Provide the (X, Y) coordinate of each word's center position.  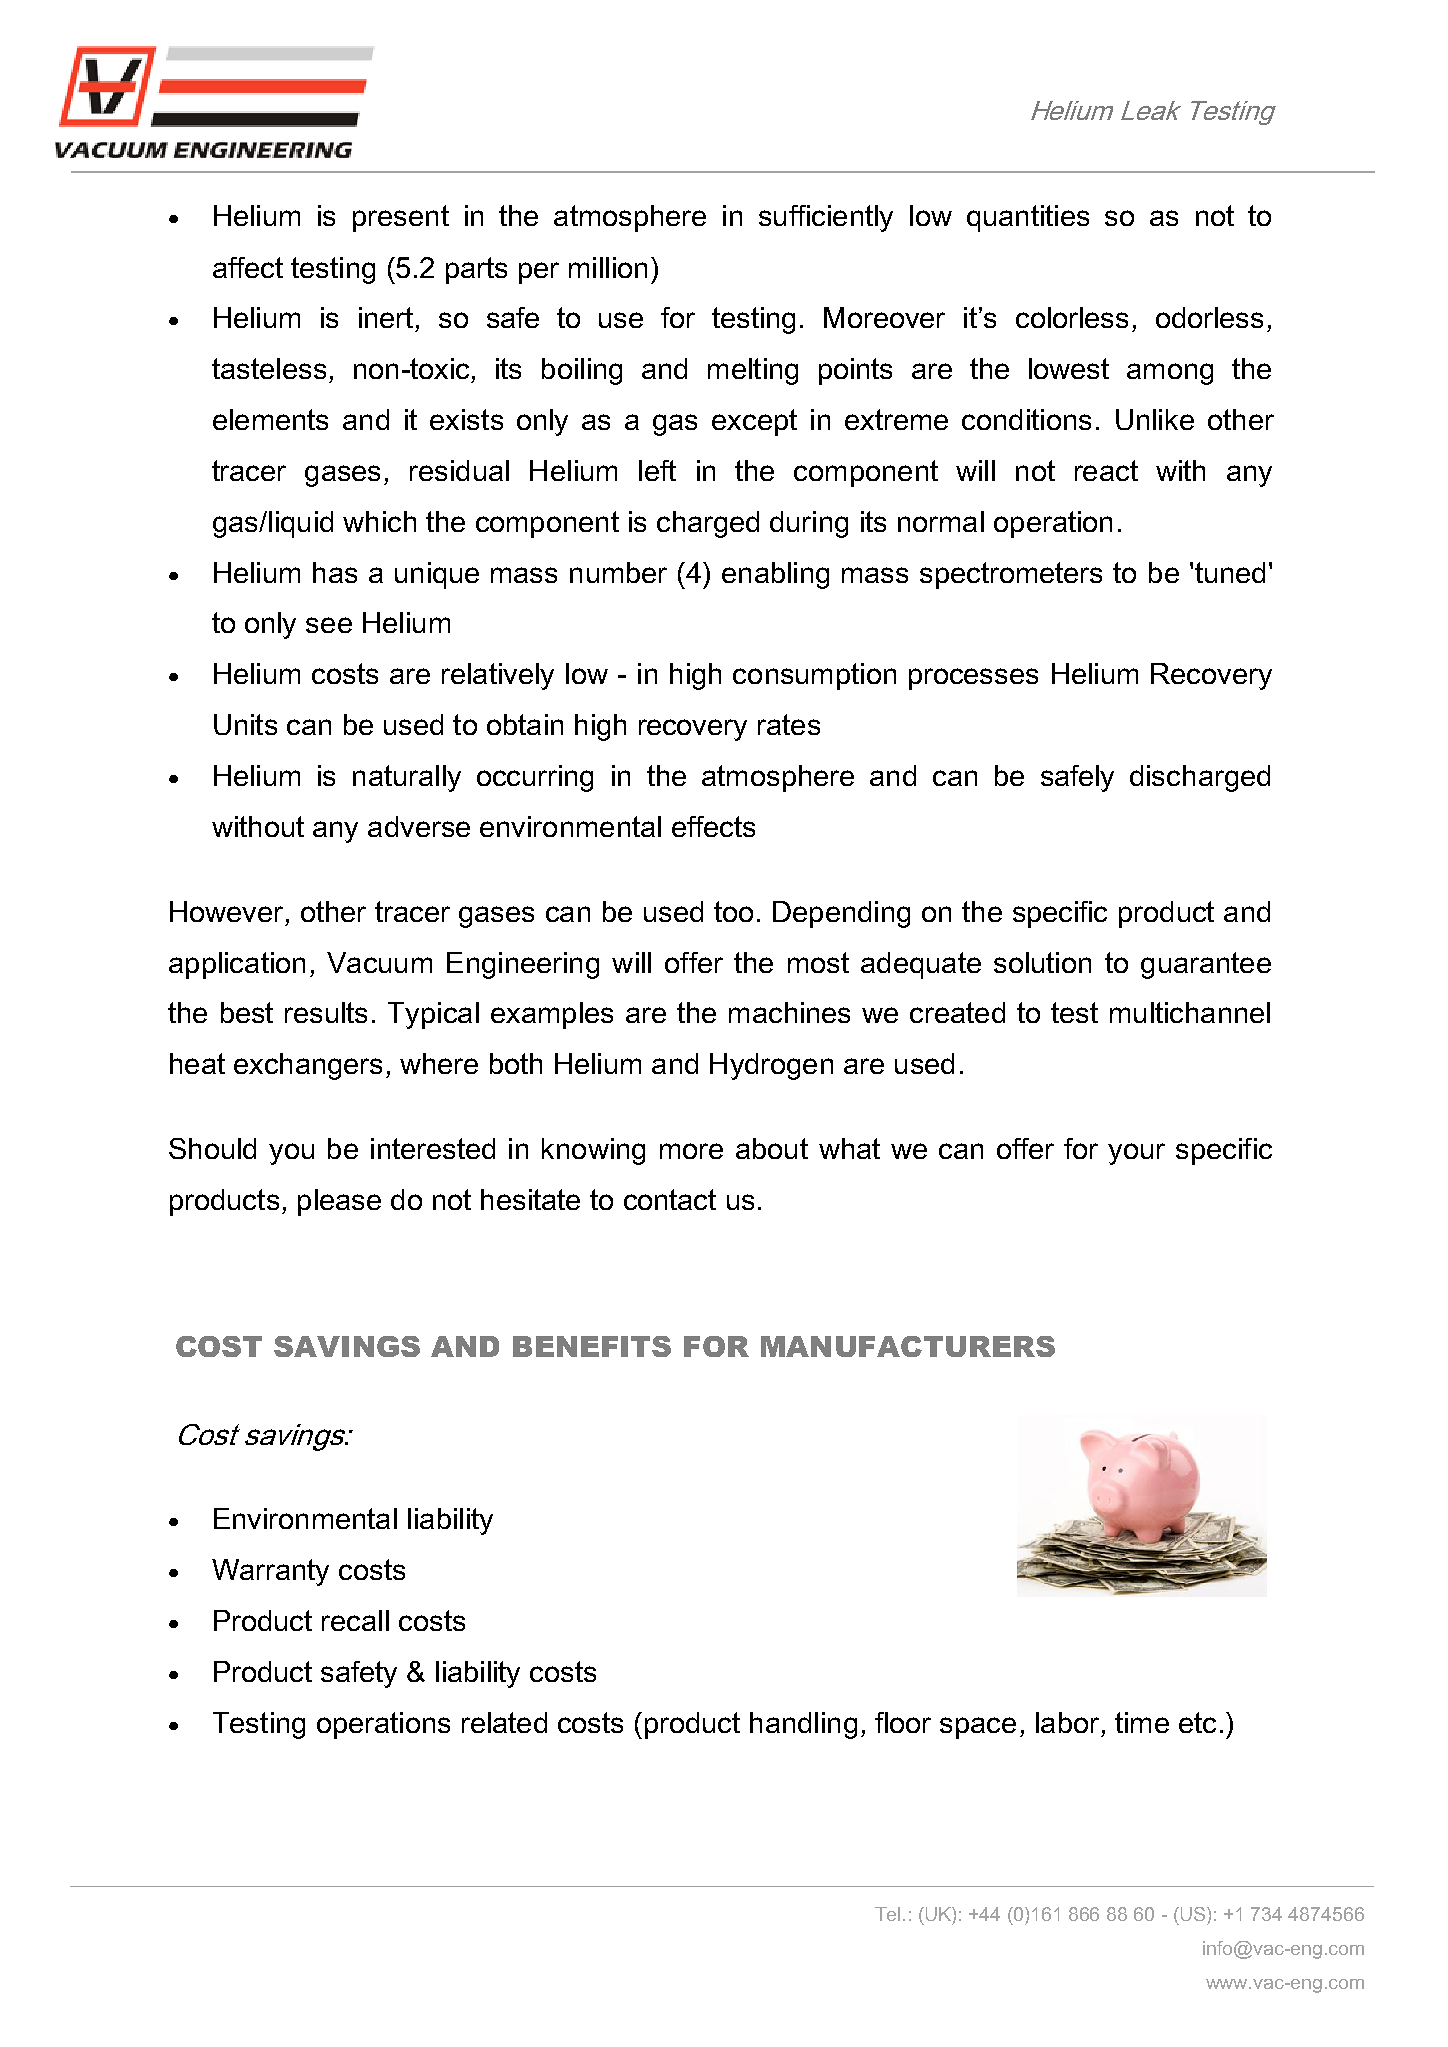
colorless (1072, 317)
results (326, 1012)
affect (248, 267)
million (608, 267)
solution (1042, 962)
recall (355, 1620)
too (733, 911)
